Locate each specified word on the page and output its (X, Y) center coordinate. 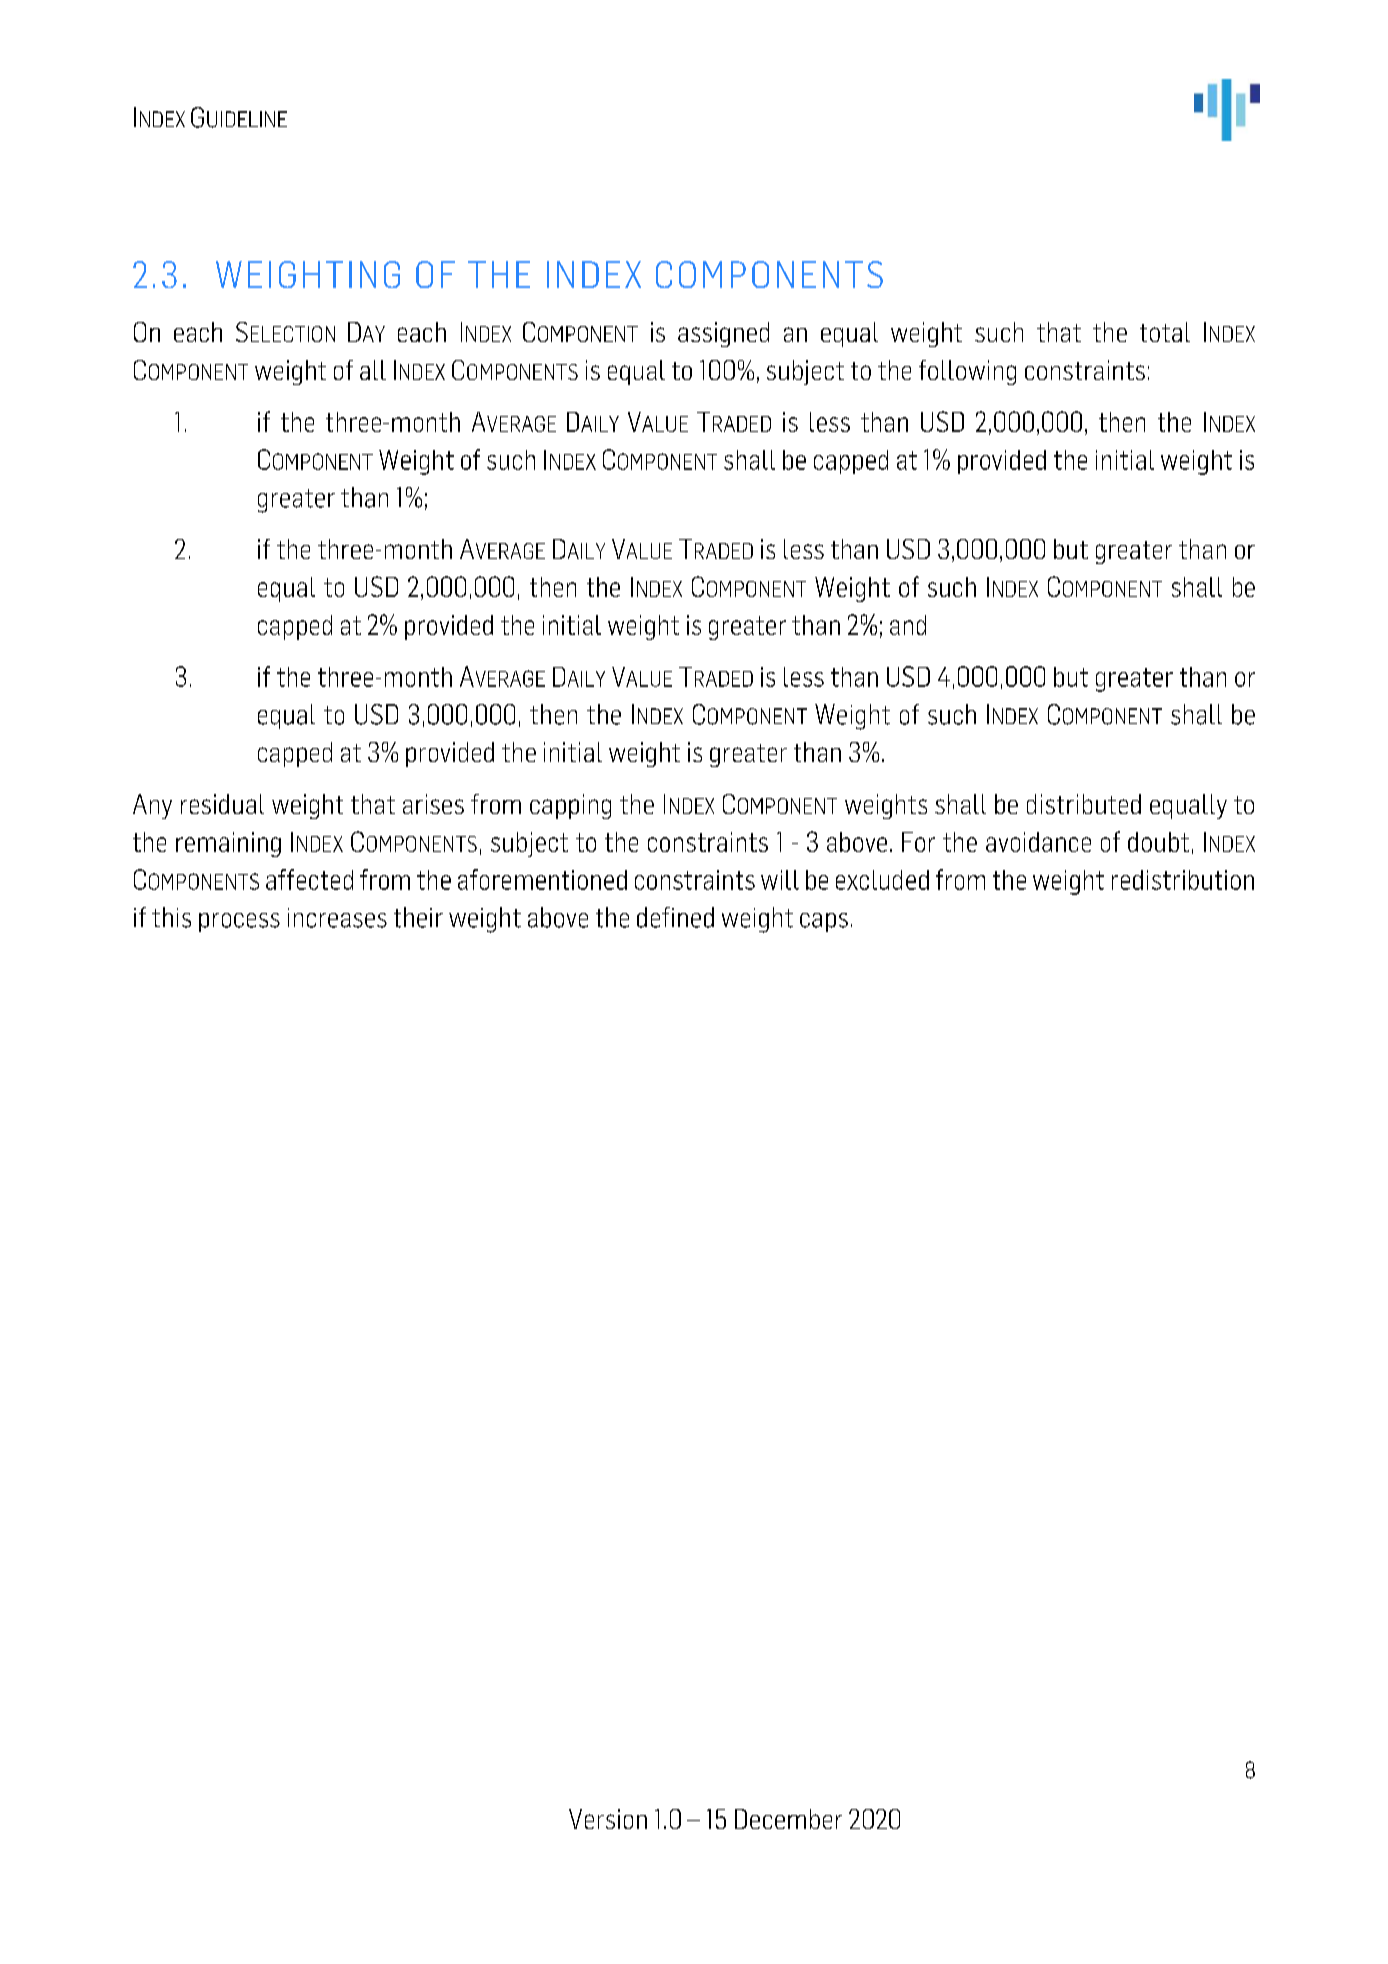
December (788, 1819)
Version (608, 1819)
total (1165, 332)
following (967, 372)
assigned (723, 334)
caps (824, 922)
